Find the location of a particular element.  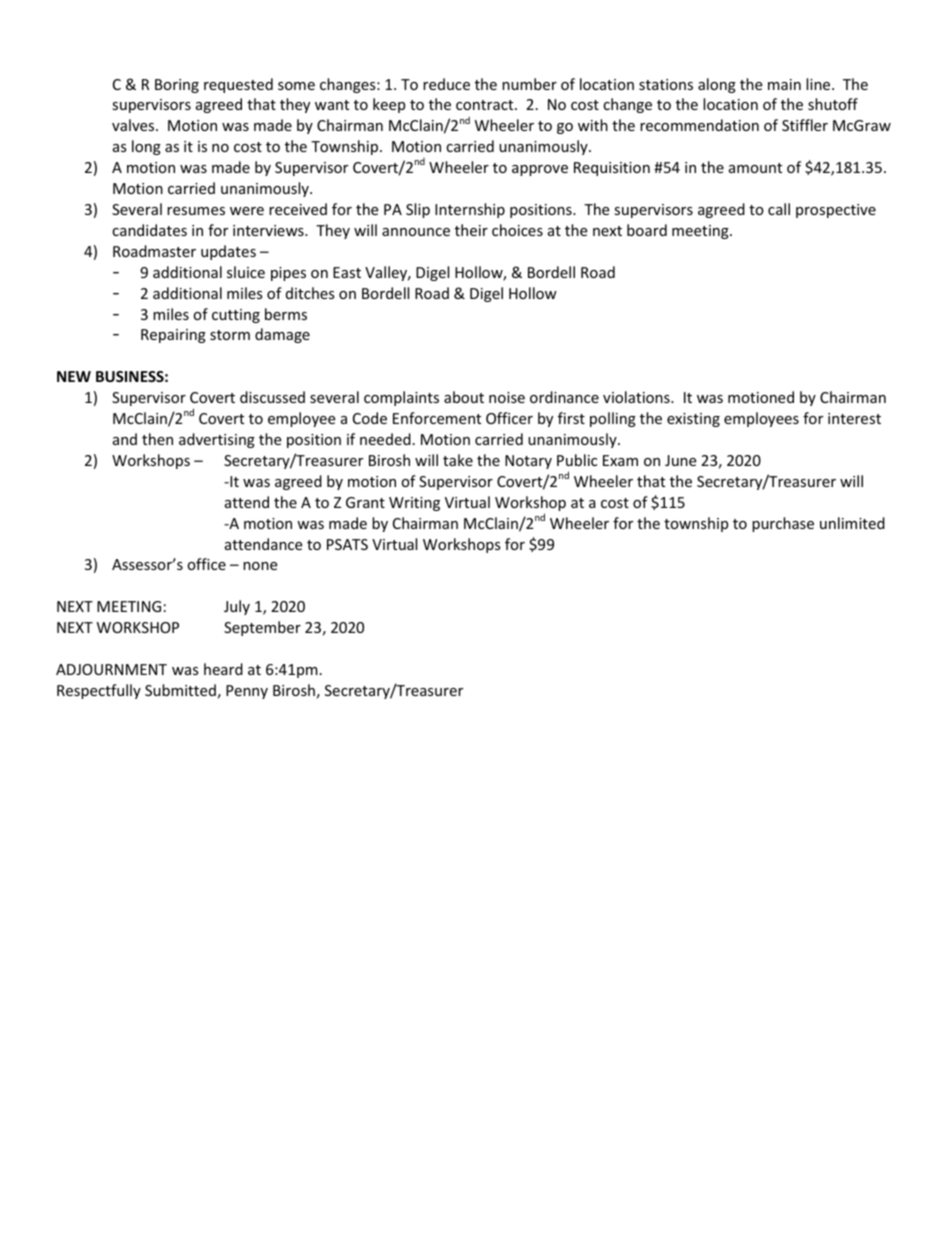

existing is located at coordinates (693, 420).
